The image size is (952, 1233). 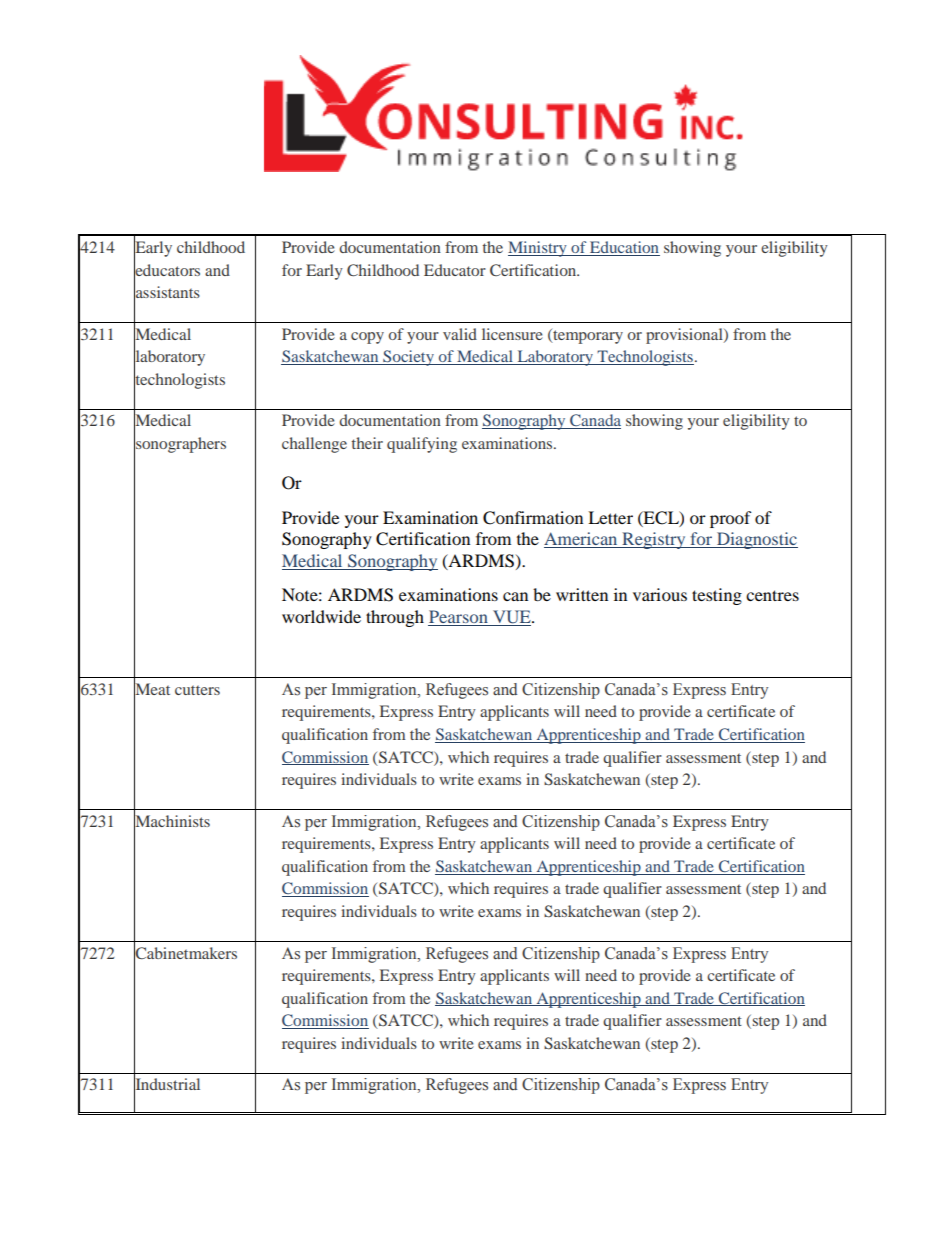 I want to click on testing, so click(x=717, y=596).
